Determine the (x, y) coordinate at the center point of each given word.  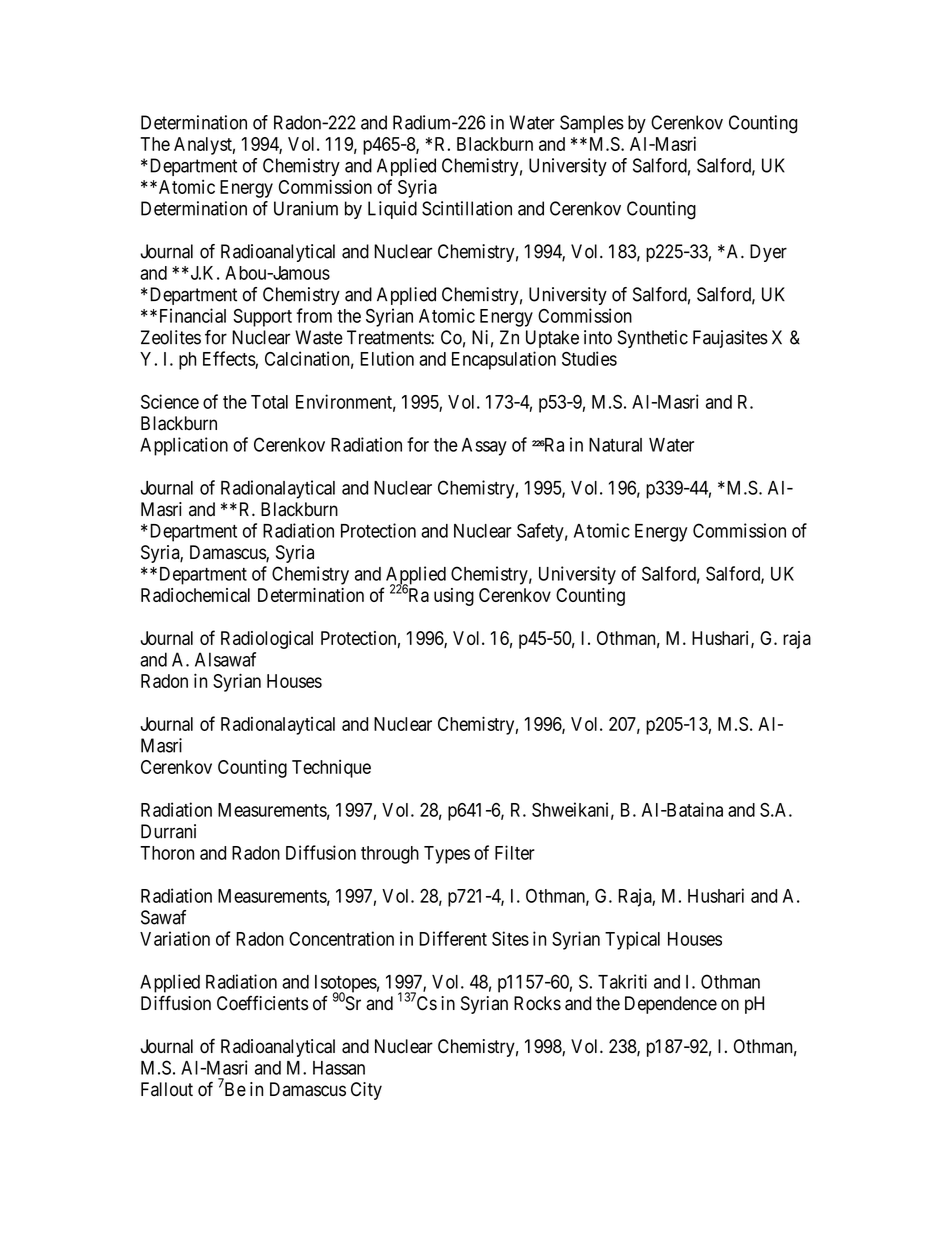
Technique (331, 769)
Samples (592, 124)
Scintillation (467, 208)
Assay (484, 447)
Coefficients (262, 1003)
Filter (515, 852)
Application (184, 446)
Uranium (306, 208)
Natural (615, 445)
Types (447, 855)
